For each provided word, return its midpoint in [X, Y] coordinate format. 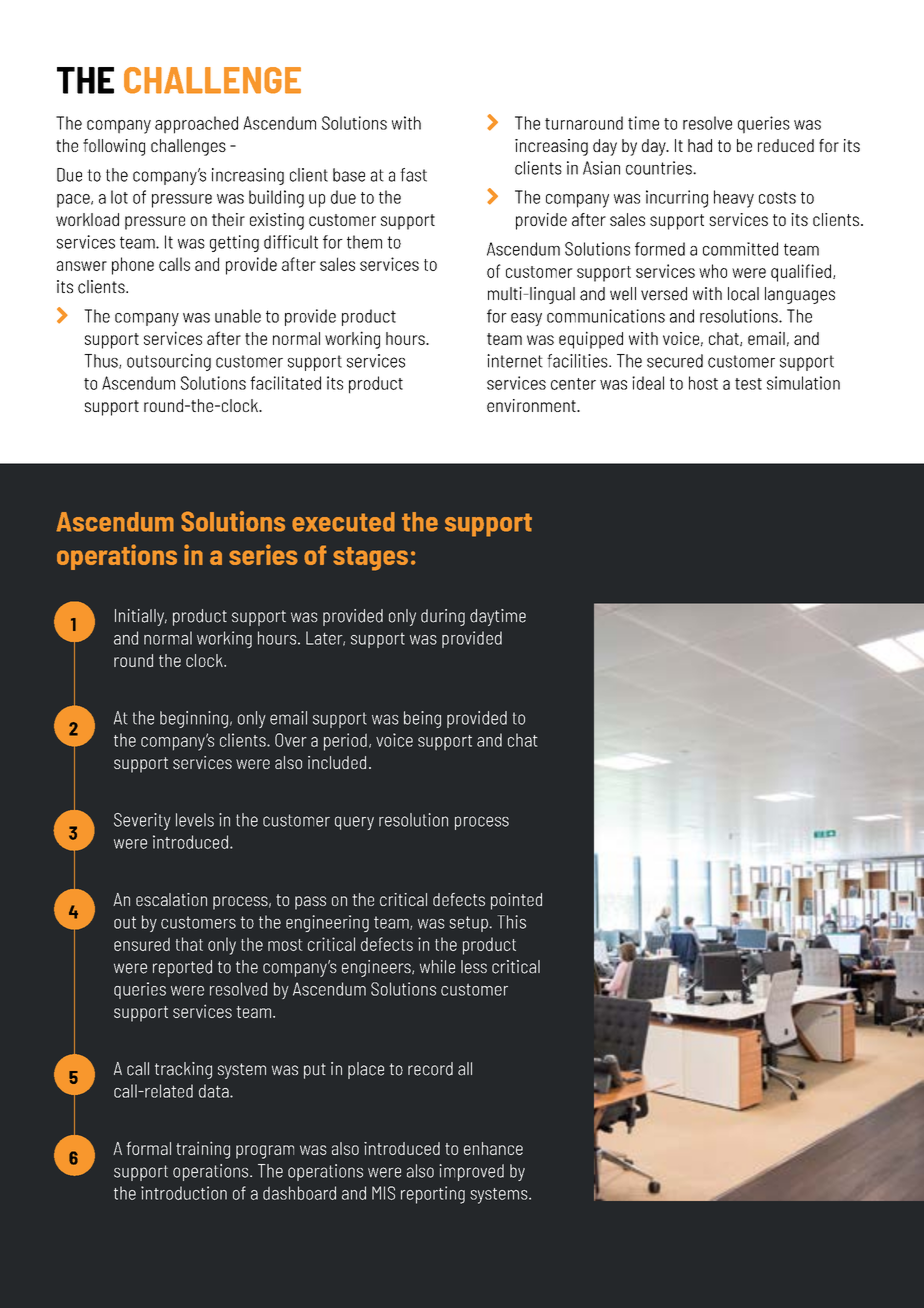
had [700, 145]
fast [413, 175]
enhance [493, 1148]
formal [149, 1148]
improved [471, 1172]
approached [196, 125]
